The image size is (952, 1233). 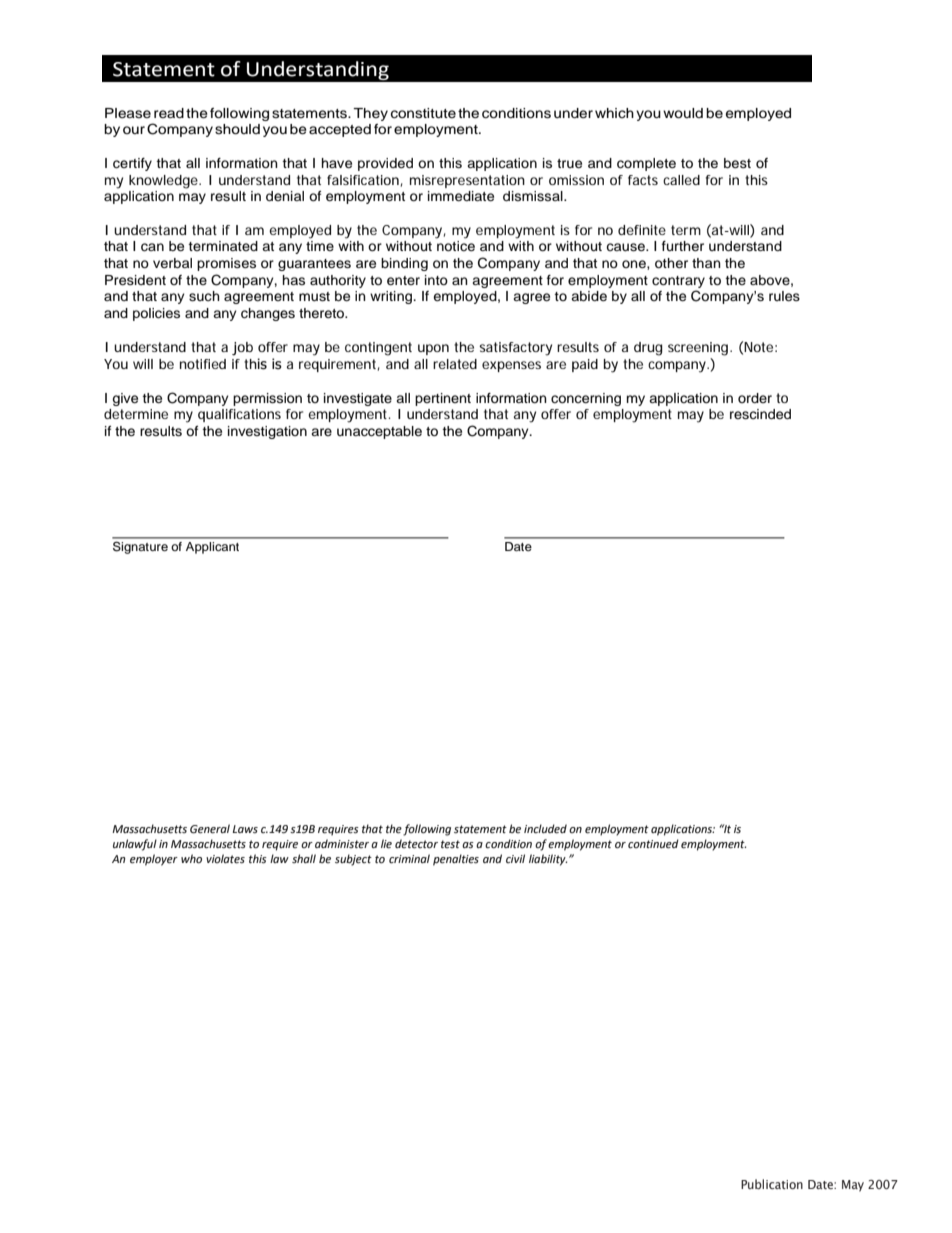 What do you see at coordinates (212, 548) in the document?
I see `Applicant` at bounding box center [212, 548].
